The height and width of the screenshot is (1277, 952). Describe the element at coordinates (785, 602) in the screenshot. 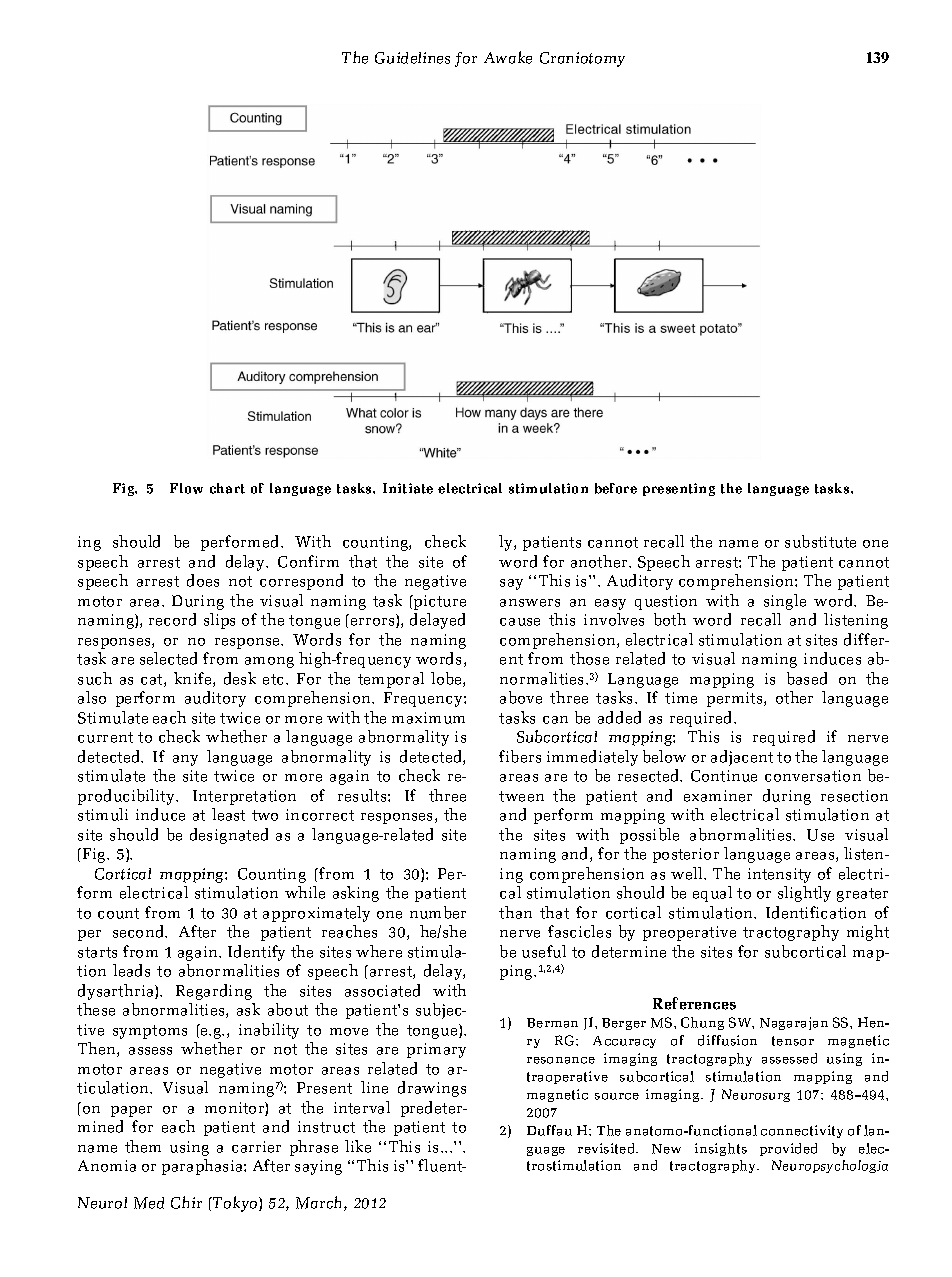

I see `single` at that location.
